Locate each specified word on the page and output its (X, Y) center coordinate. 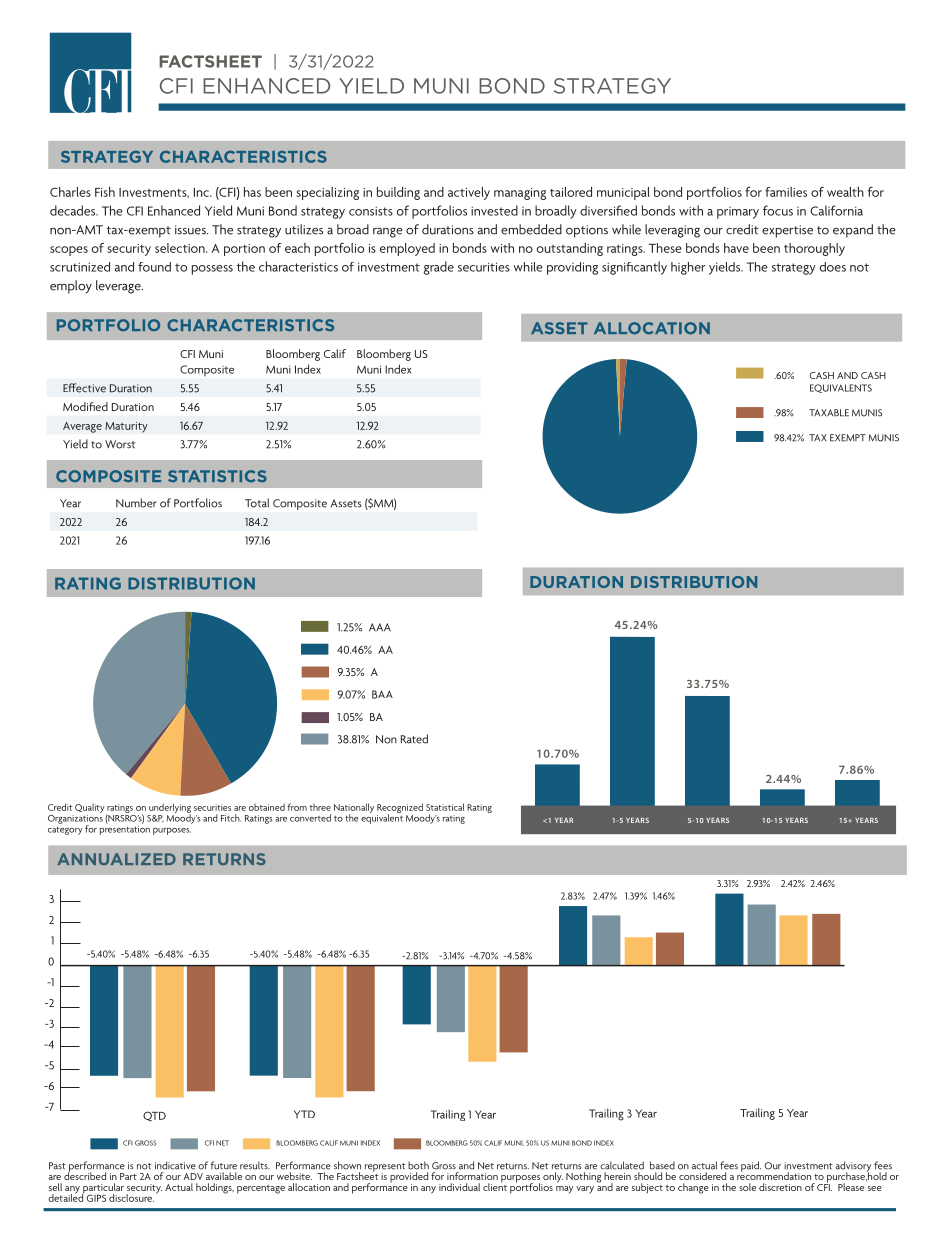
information (472, 1176)
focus (778, 210)
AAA (380, 627)
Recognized (400, 809)
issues (191, 230)
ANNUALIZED (116, 859)
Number (136, 503)
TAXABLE (829, 413)
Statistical (445, 807)
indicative (175, 1165)
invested (494, 210)
